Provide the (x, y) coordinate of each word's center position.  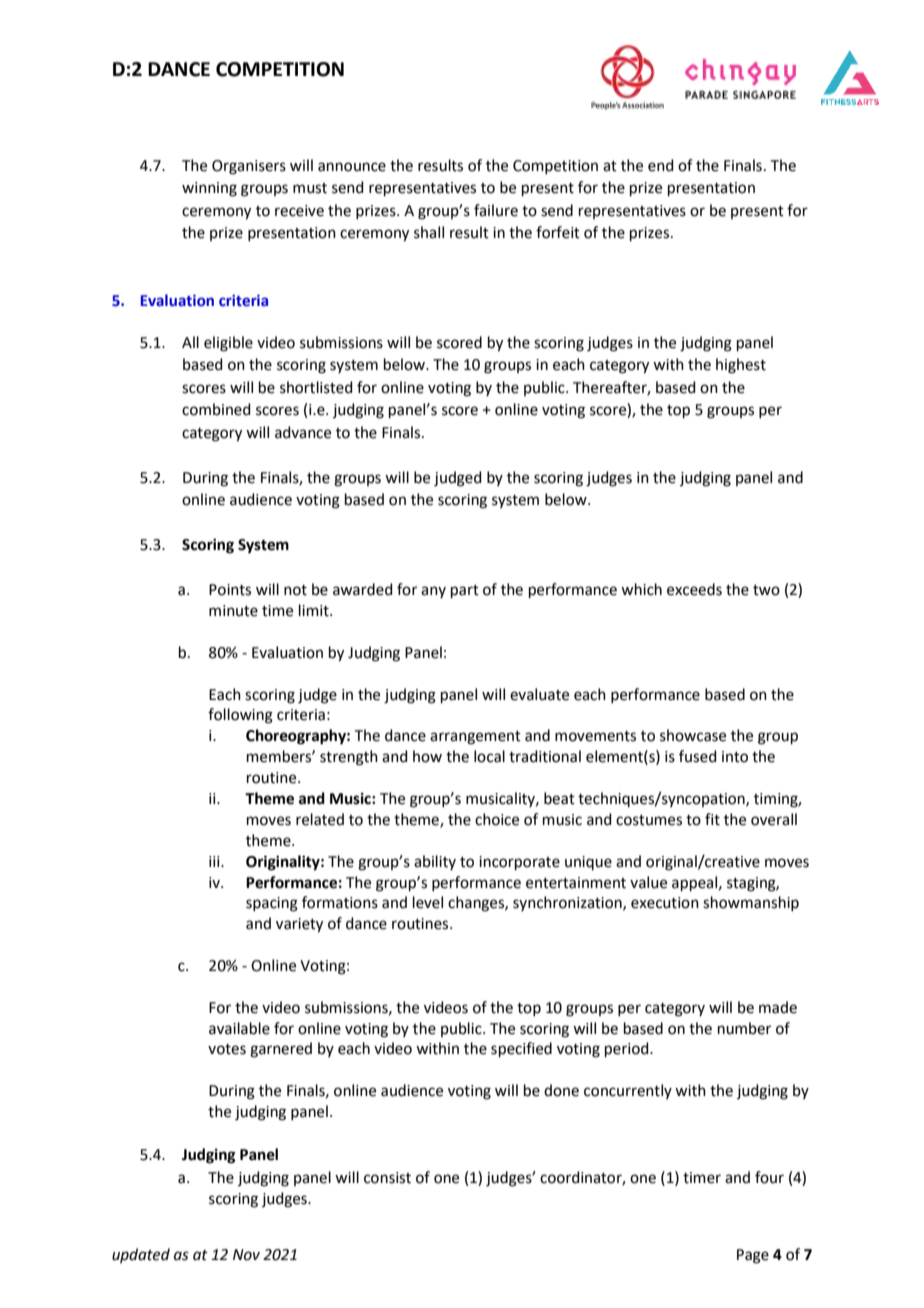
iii (215, 861)
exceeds (694, 589)
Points (230, 590)
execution (665, 903)
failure (496, 210)
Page (753, 1256)
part (465, 591)
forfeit (558, 232)
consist (387, 1178)
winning (209, 189)
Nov (246, 1255)
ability (435, 862)
